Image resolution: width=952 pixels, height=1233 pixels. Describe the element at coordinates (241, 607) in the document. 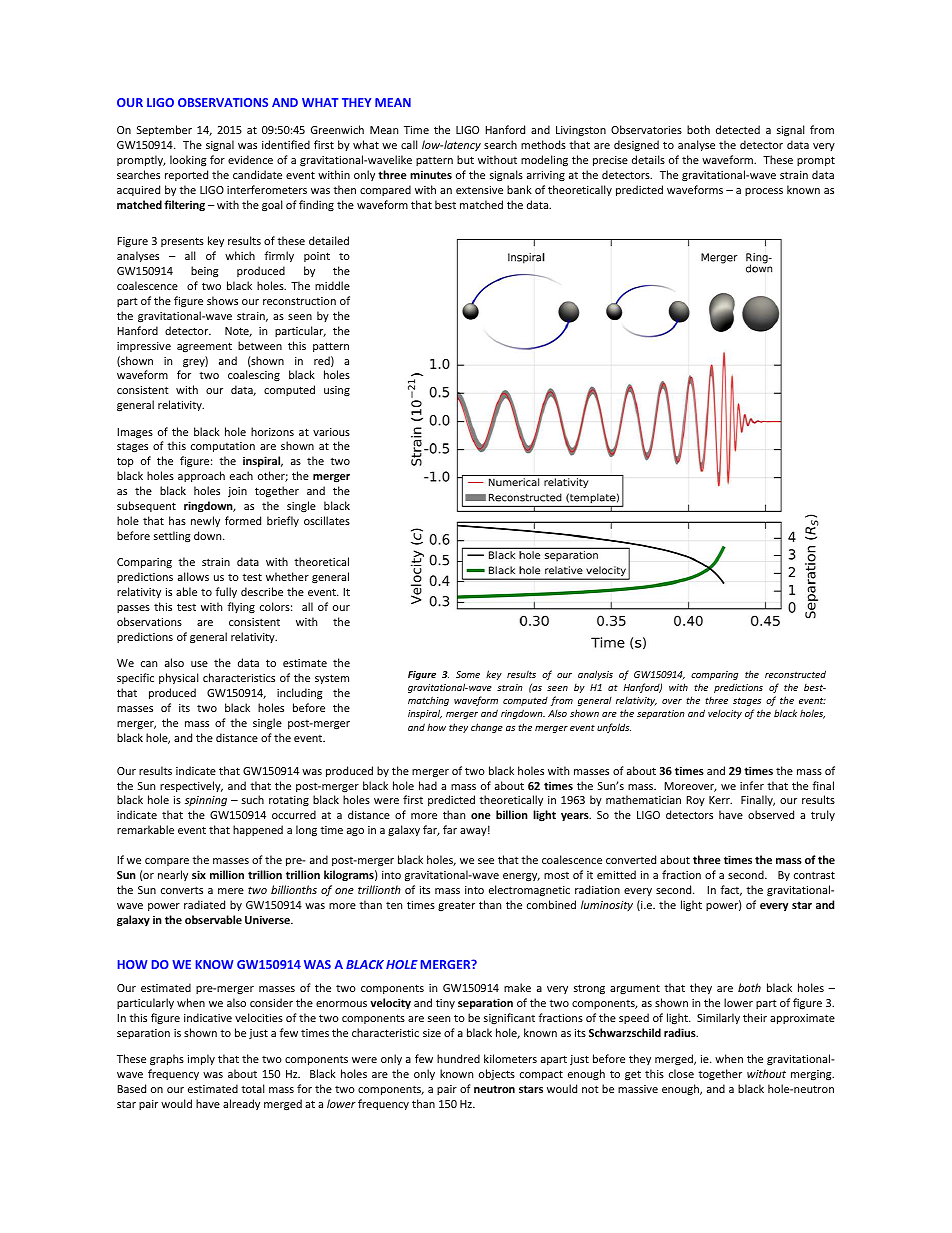

I see `flying` at that location.
